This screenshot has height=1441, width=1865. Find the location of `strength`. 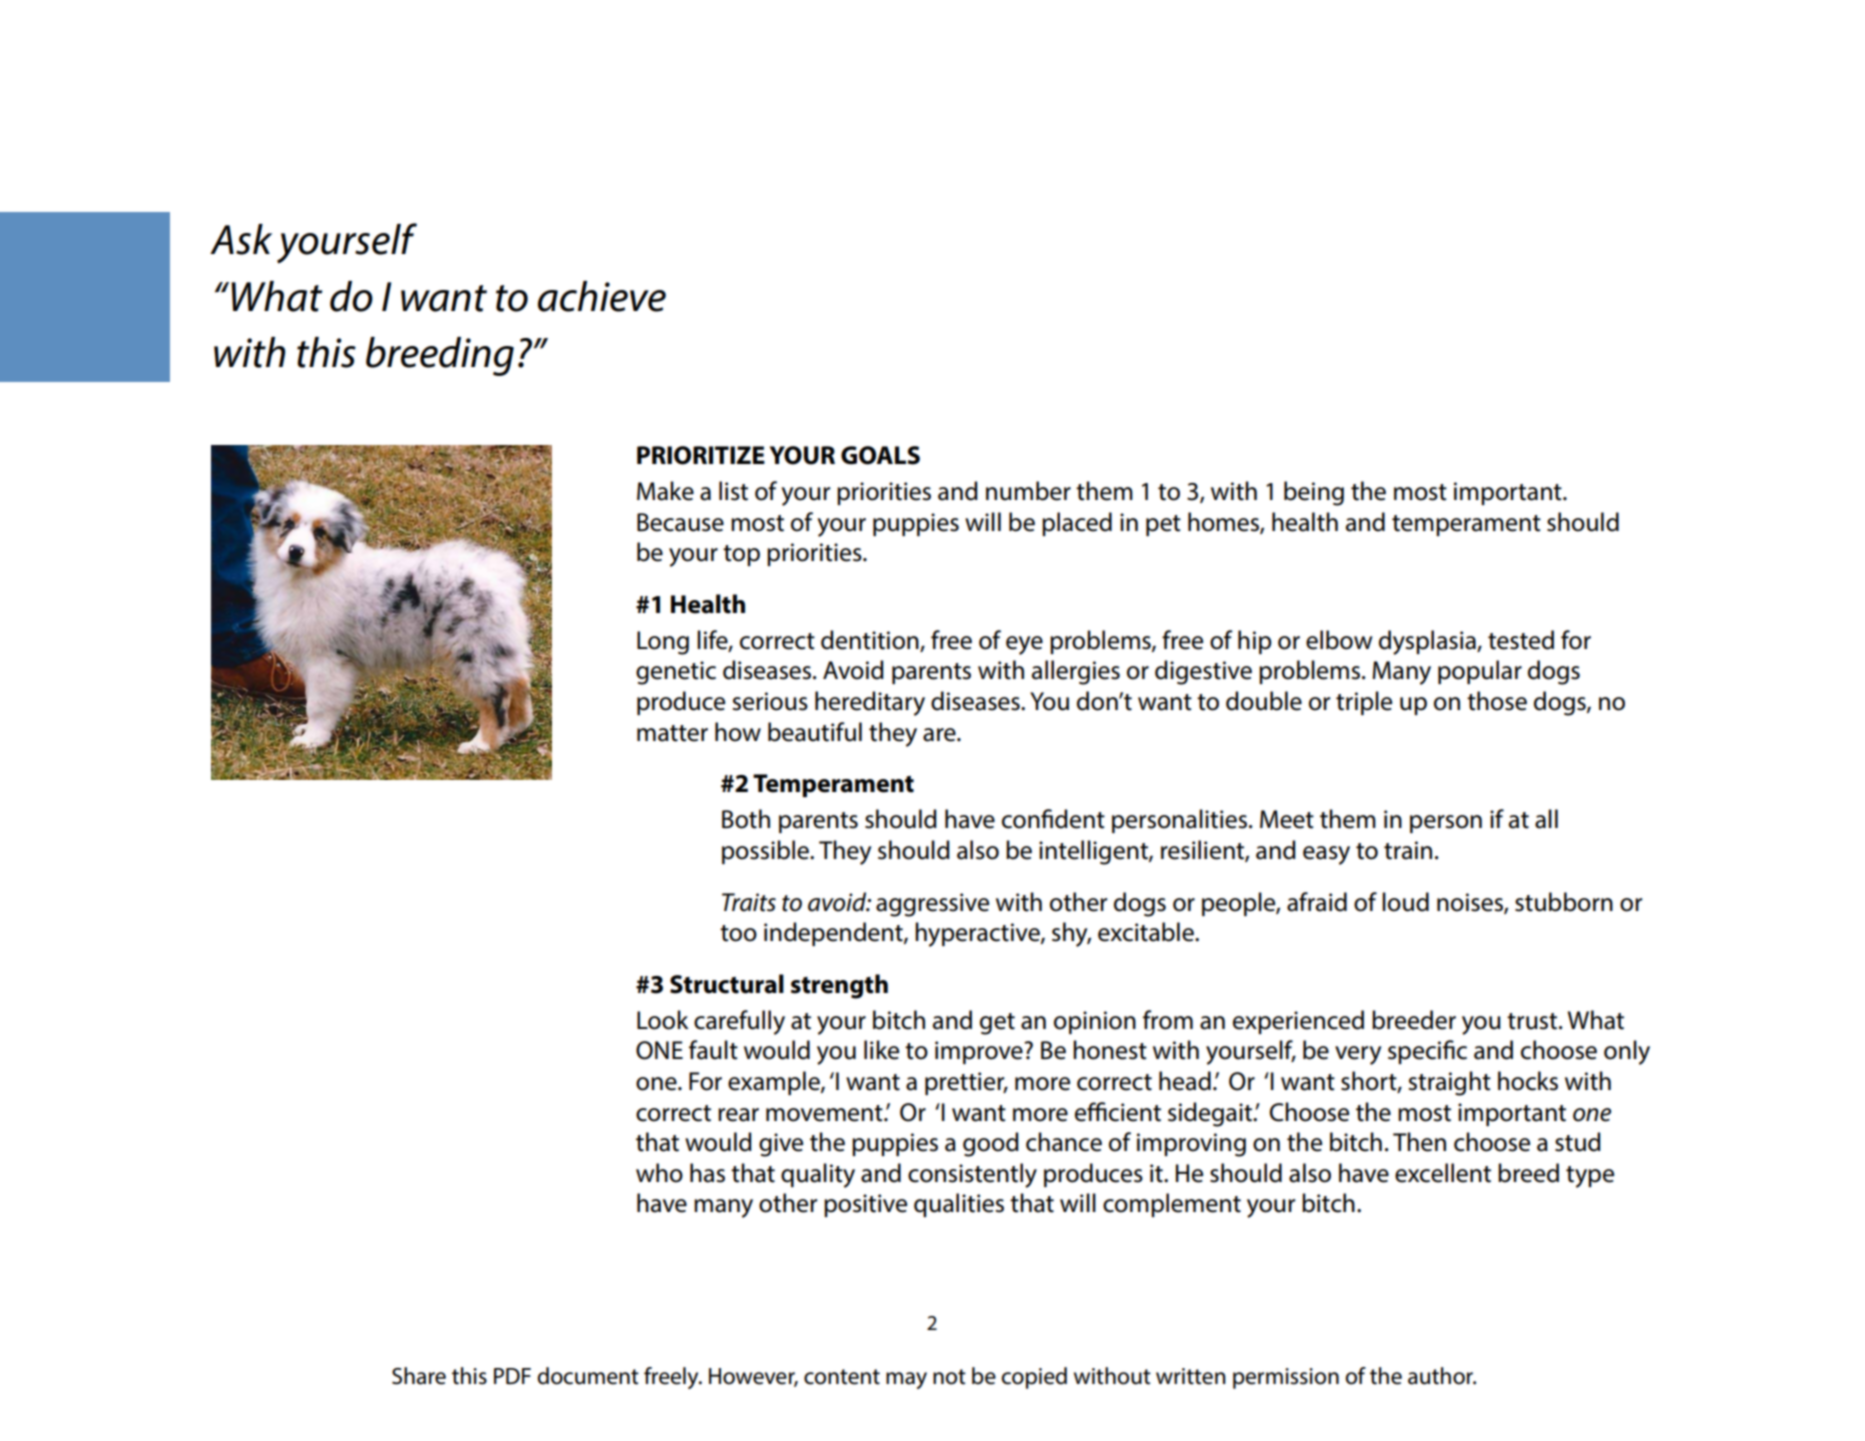

strength is located at coordinates (839, 986).
